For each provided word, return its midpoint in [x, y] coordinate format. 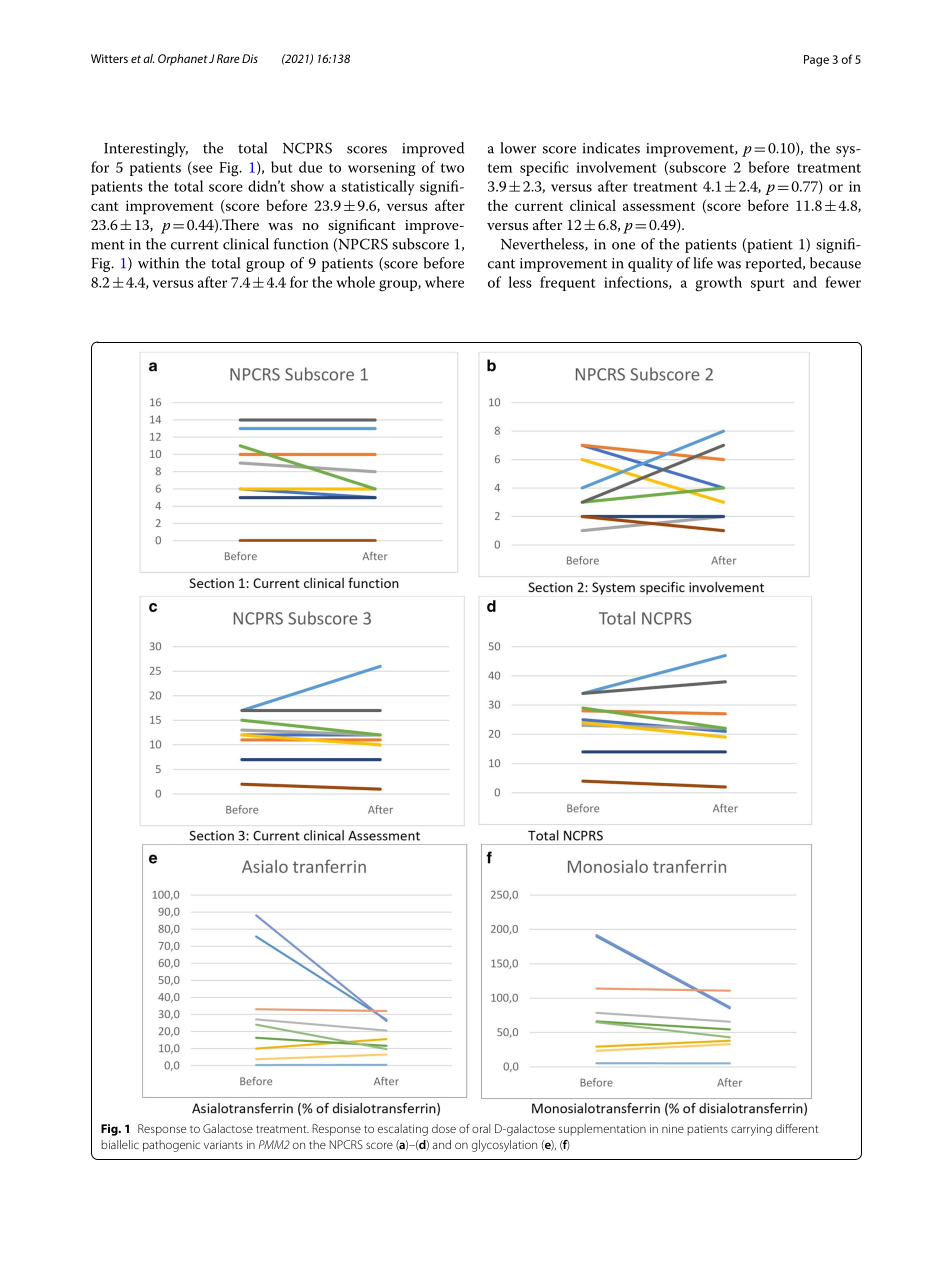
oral [481, 1128]
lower [518, 148]
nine [673, 1128]
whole [355, 282]
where [444, 282]
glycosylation [504, 1146]
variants [223, 1144]
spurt [768, 284]
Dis [250, 58]
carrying [751, 1130]
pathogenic [171, 1146]
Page [816, 61]
